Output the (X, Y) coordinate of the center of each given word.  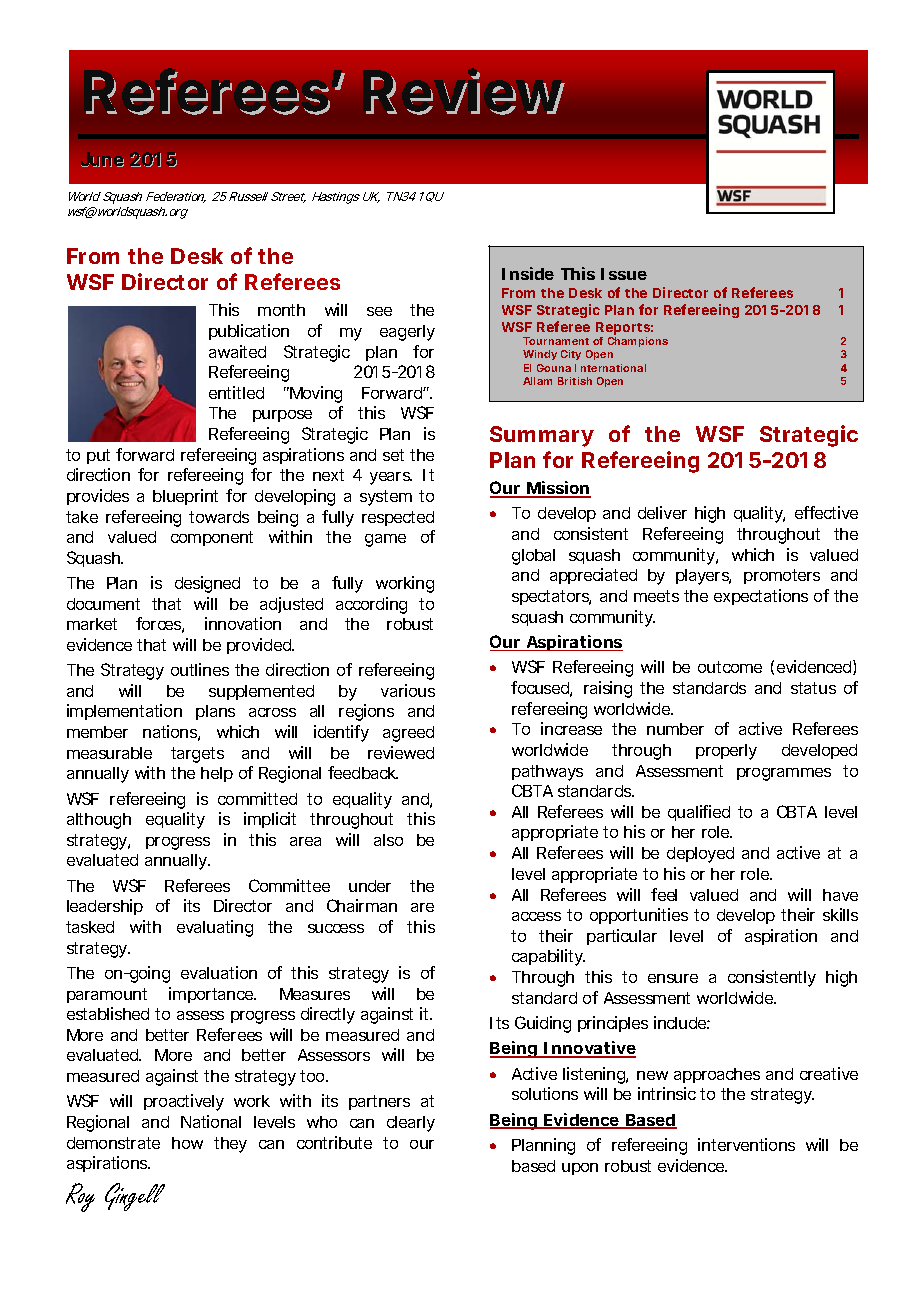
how (187, 1143)
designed (207, 584)
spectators (551, 597)
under (370, 886)
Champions (638, 342)
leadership (105, 907)
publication (249, 332)
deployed (700, 855)
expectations (761, 597)
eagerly (407, 333)
